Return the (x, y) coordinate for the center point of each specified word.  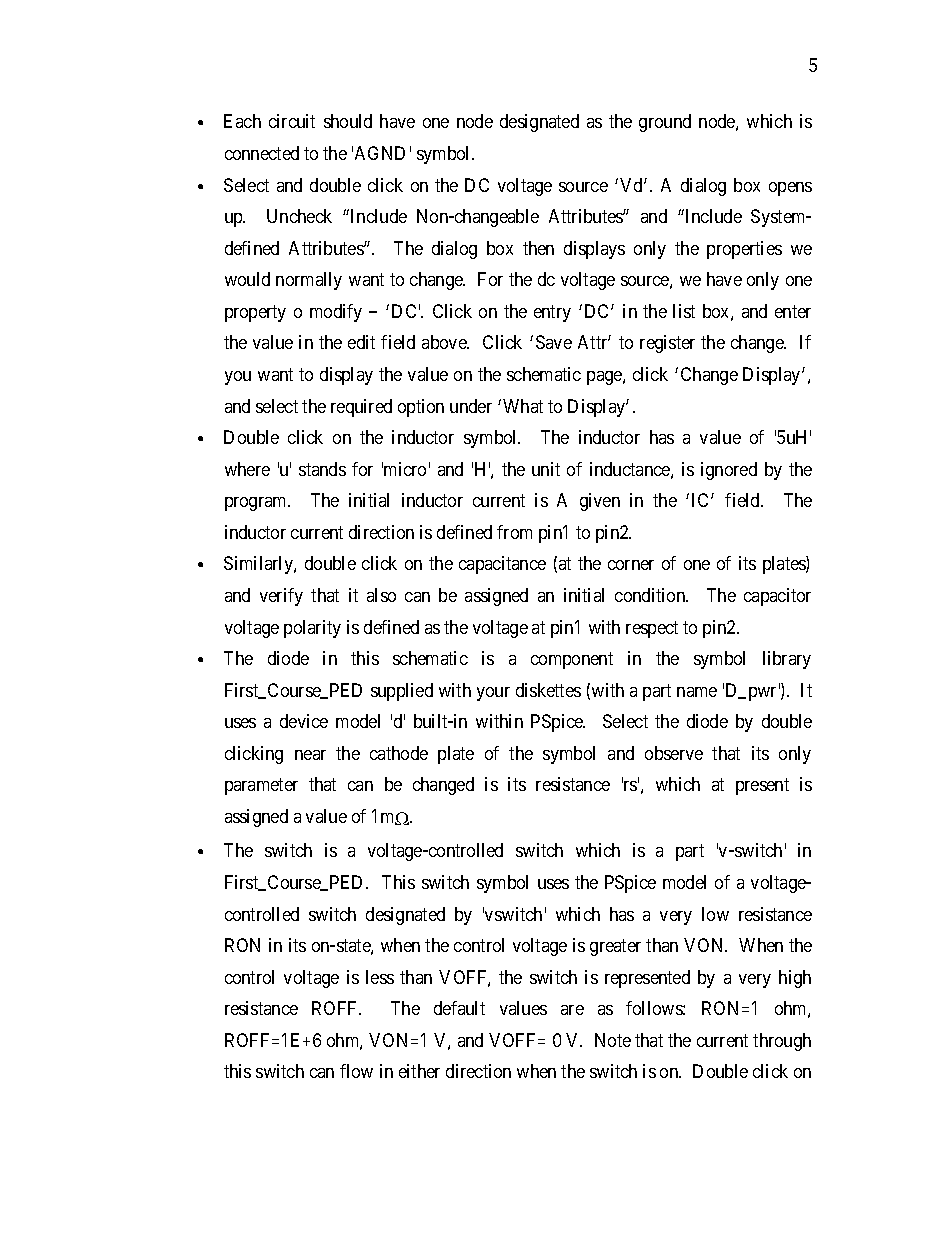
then (538, 248)
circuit (292, 121)
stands (322, 469)
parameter (261, 787)
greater (615, 947)
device (304, 721)
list (684, 311)
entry (552, 313)
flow (356, 1071)
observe (674, 753)
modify (336, 313)
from (514, 532)
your (493, 694)
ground (665, 123)
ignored (729, 471)
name (697, 692)
